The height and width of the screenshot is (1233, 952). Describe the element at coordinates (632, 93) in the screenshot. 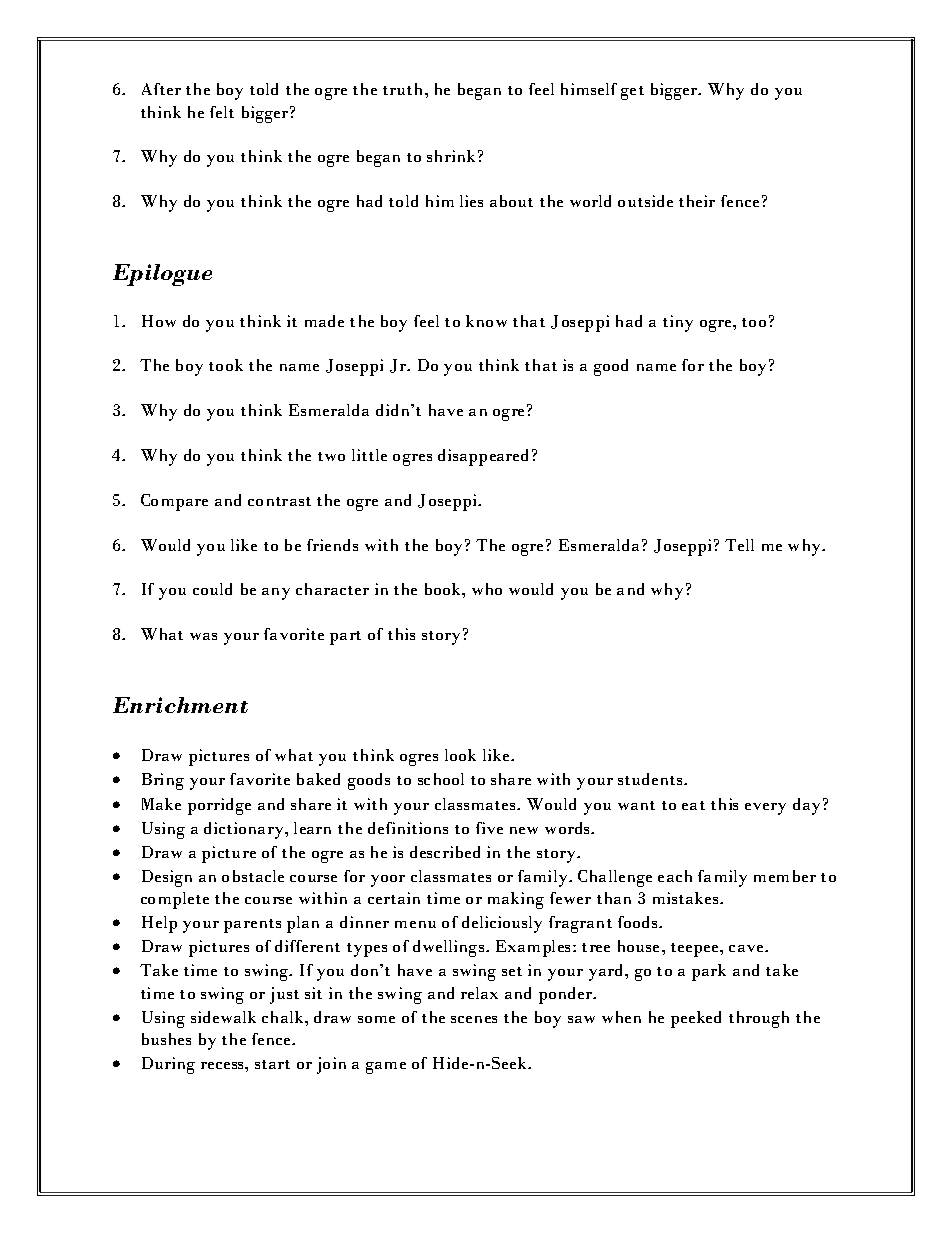

I see `get` at that location.
